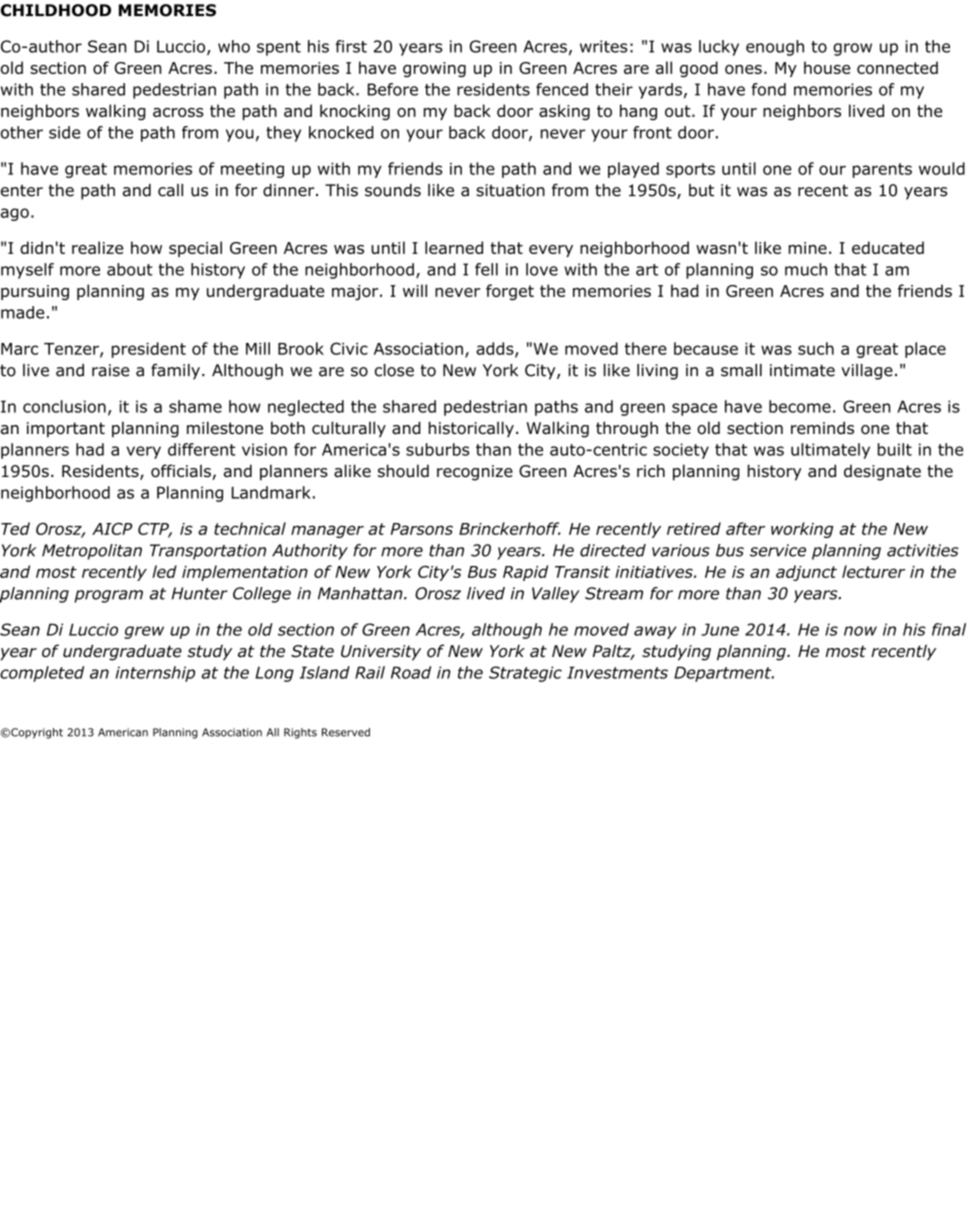 The image size is (967, 1232). Describe the element at coordinates (110, 370) in the document. I see `raise` at that location.
